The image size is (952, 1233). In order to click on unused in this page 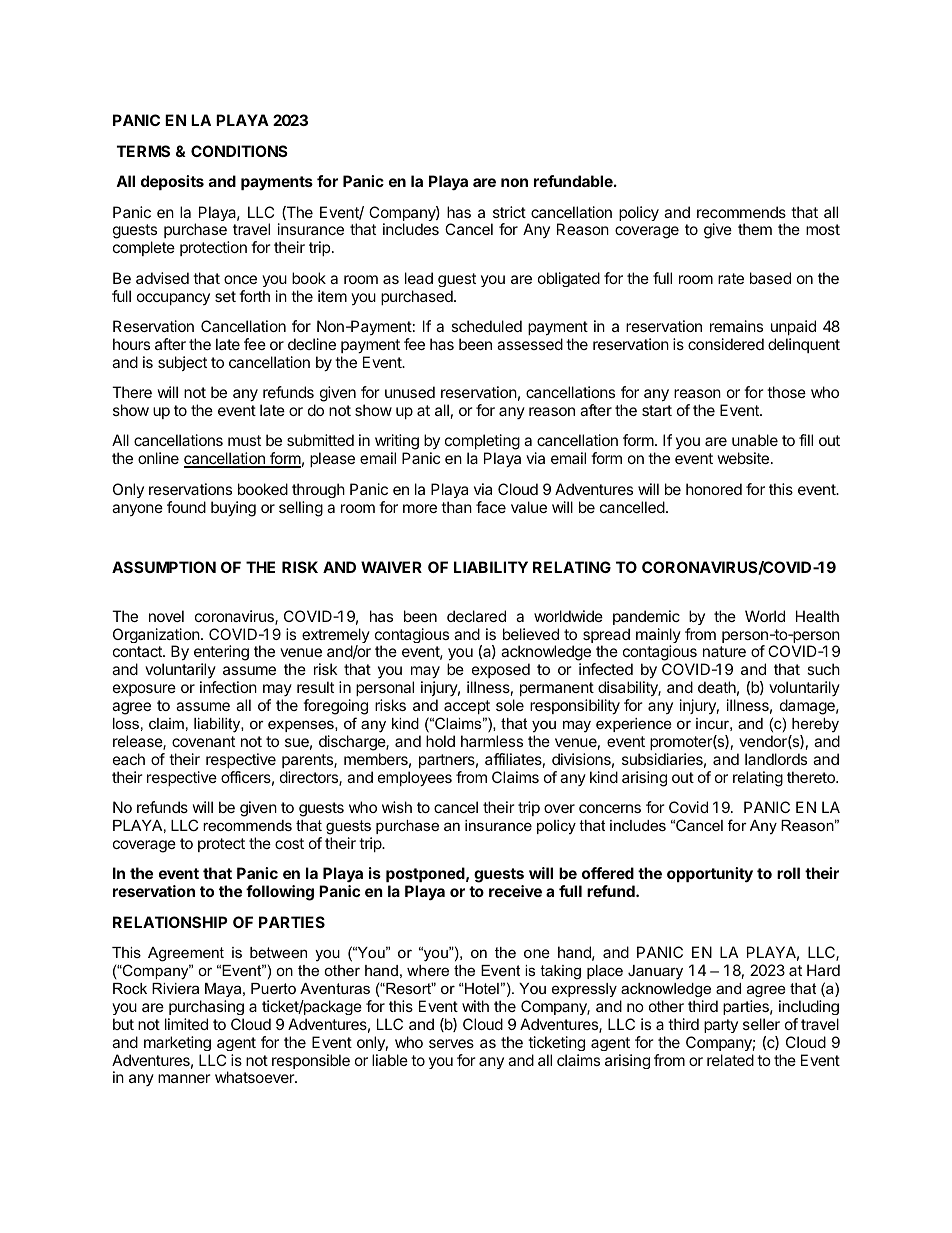, I will do `click(410, 392)`.
